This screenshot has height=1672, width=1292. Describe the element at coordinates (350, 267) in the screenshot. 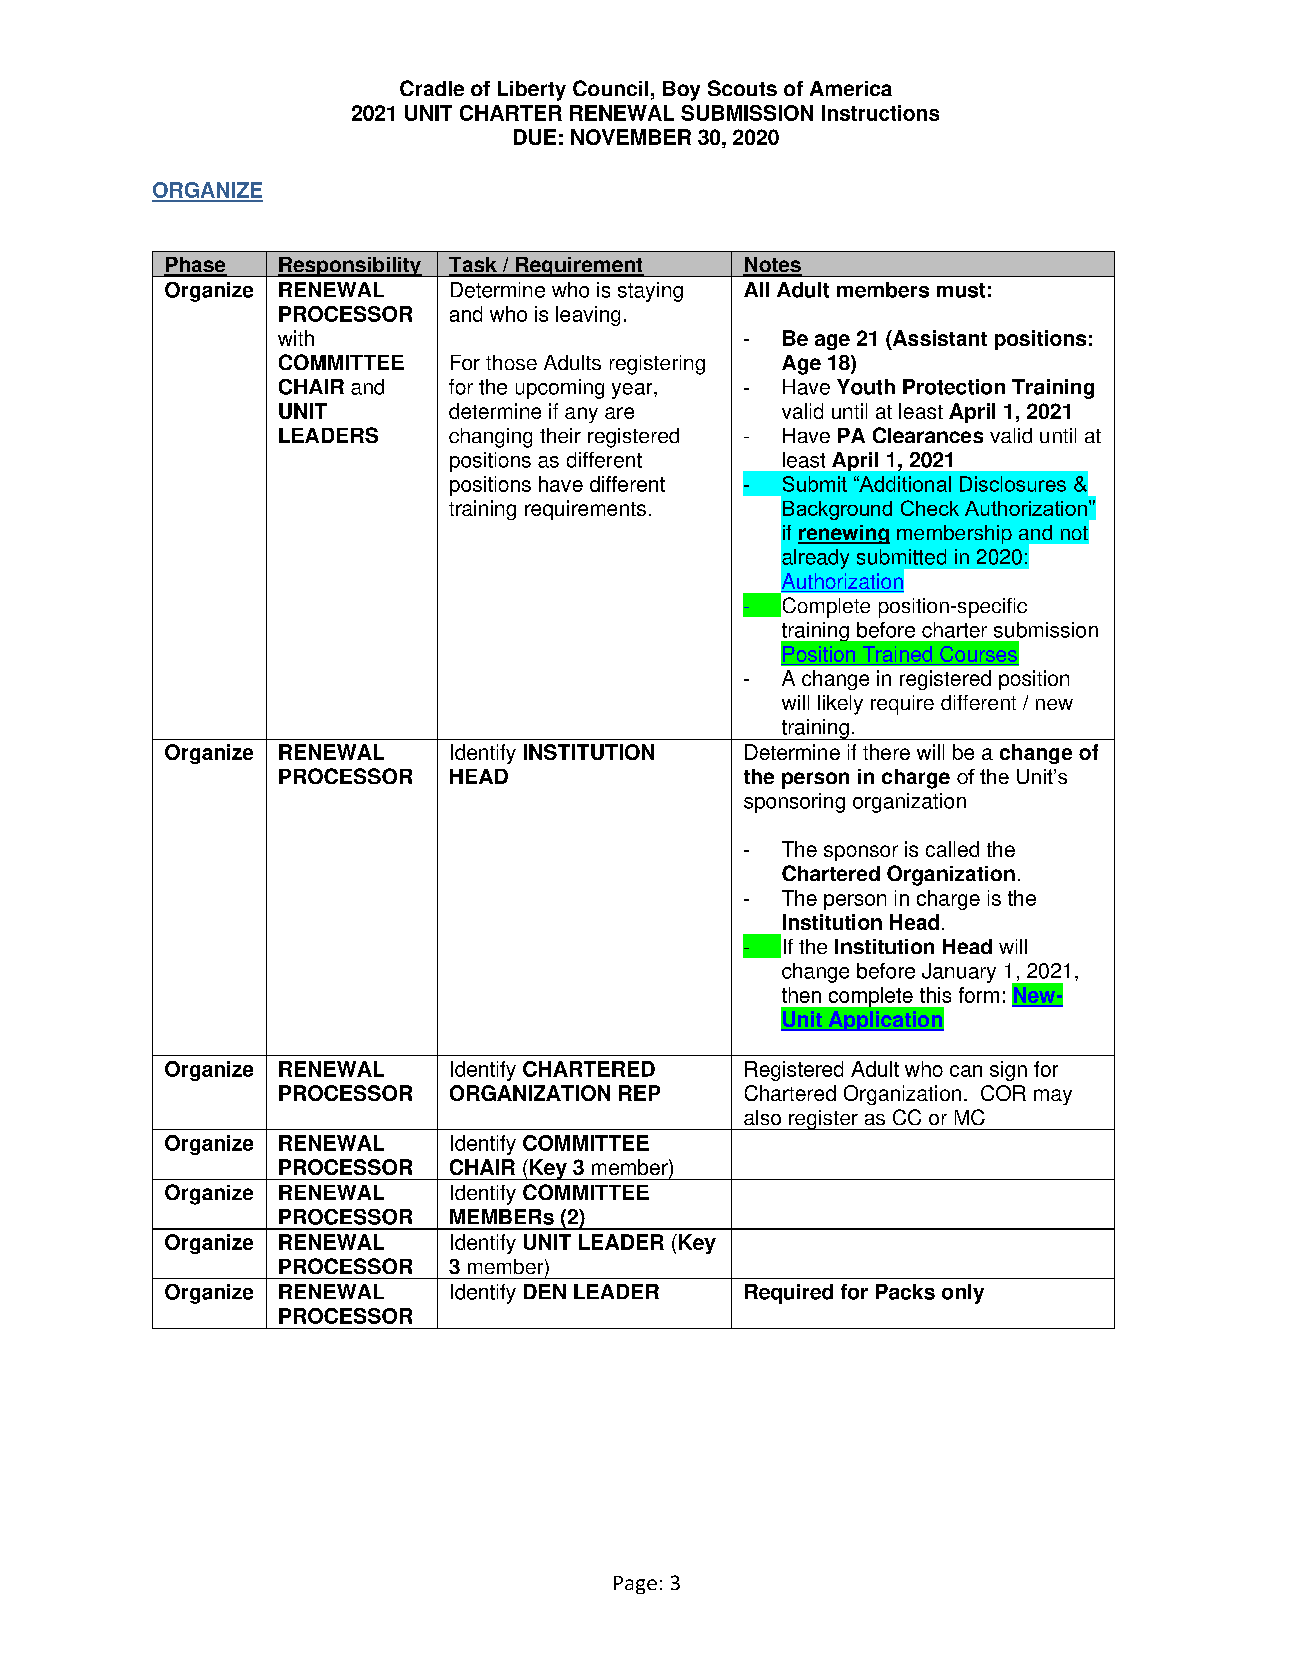

I see `Responsibility` at that location.
